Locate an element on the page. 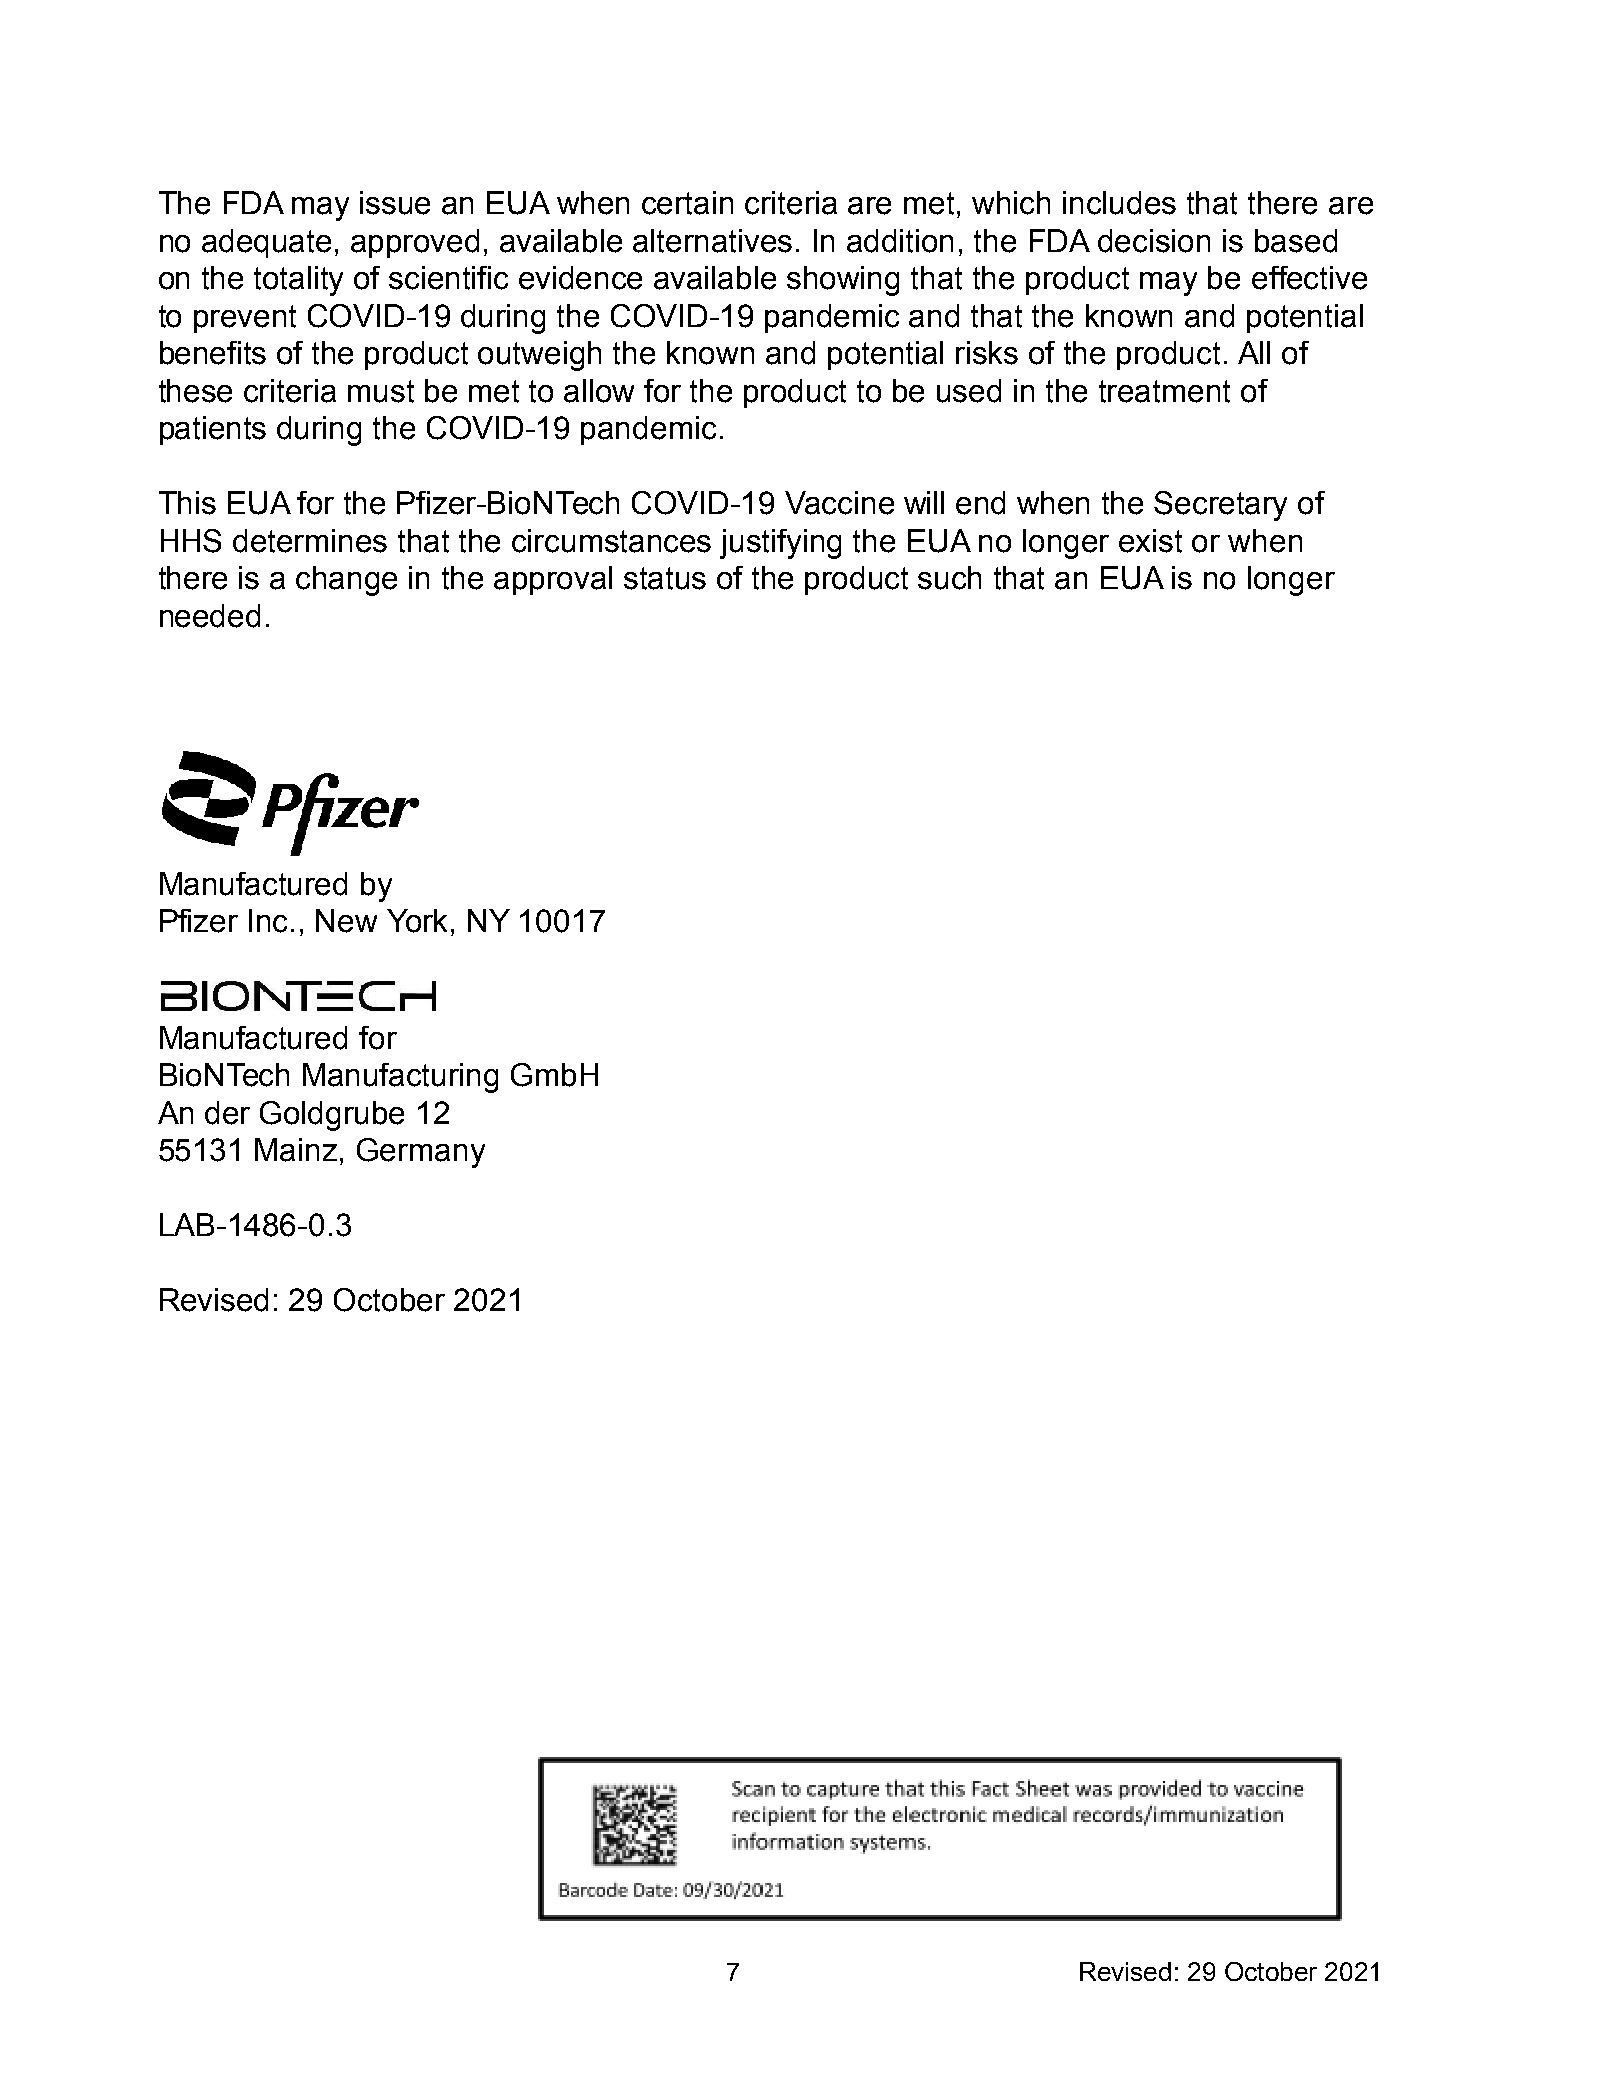 This page has width=1609, height=2083. adequate is located at coordinates (266, 243).
